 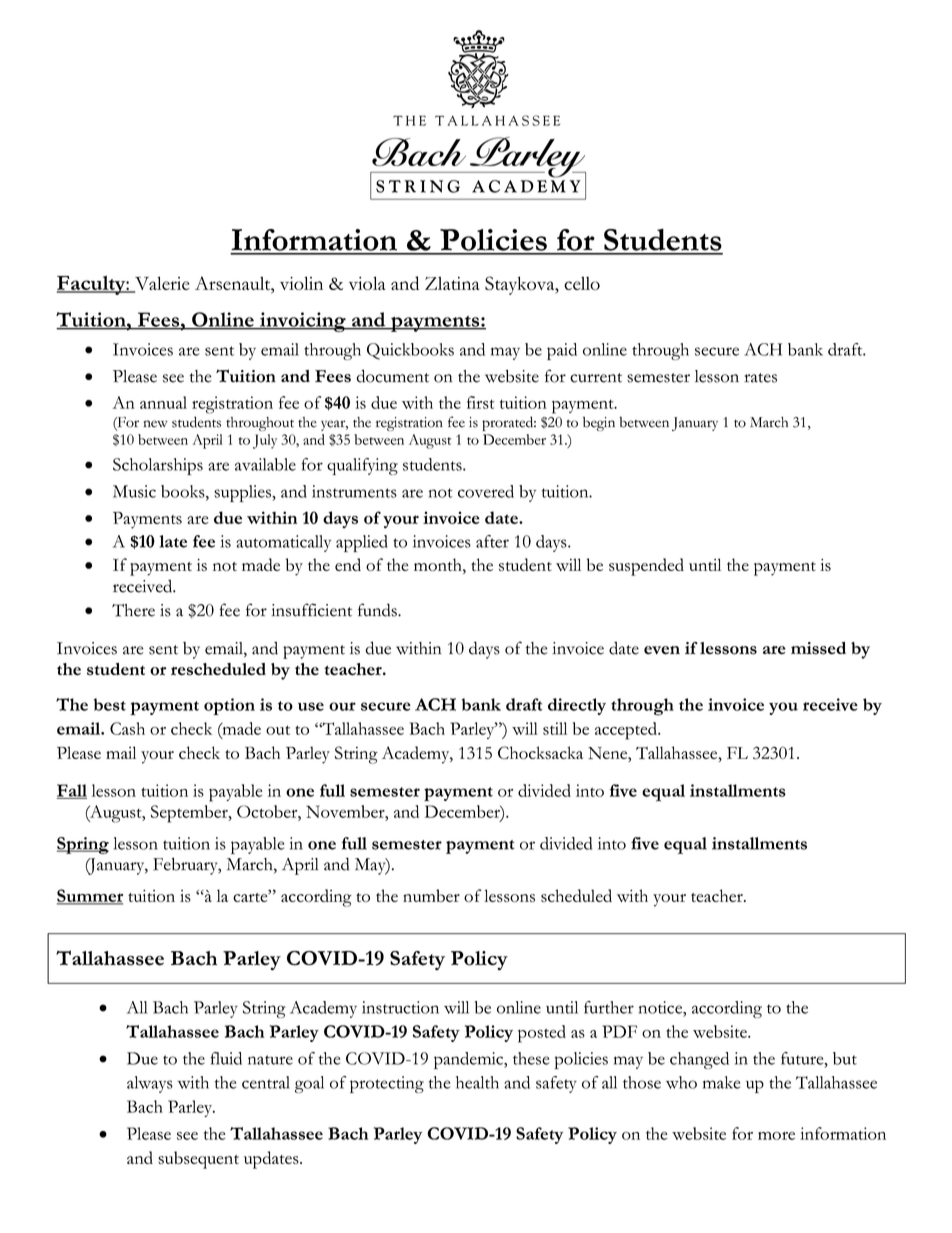 What do you see at coordinates (599, 424) in the page?
I see `begin` at bounding box center [599, 424].
